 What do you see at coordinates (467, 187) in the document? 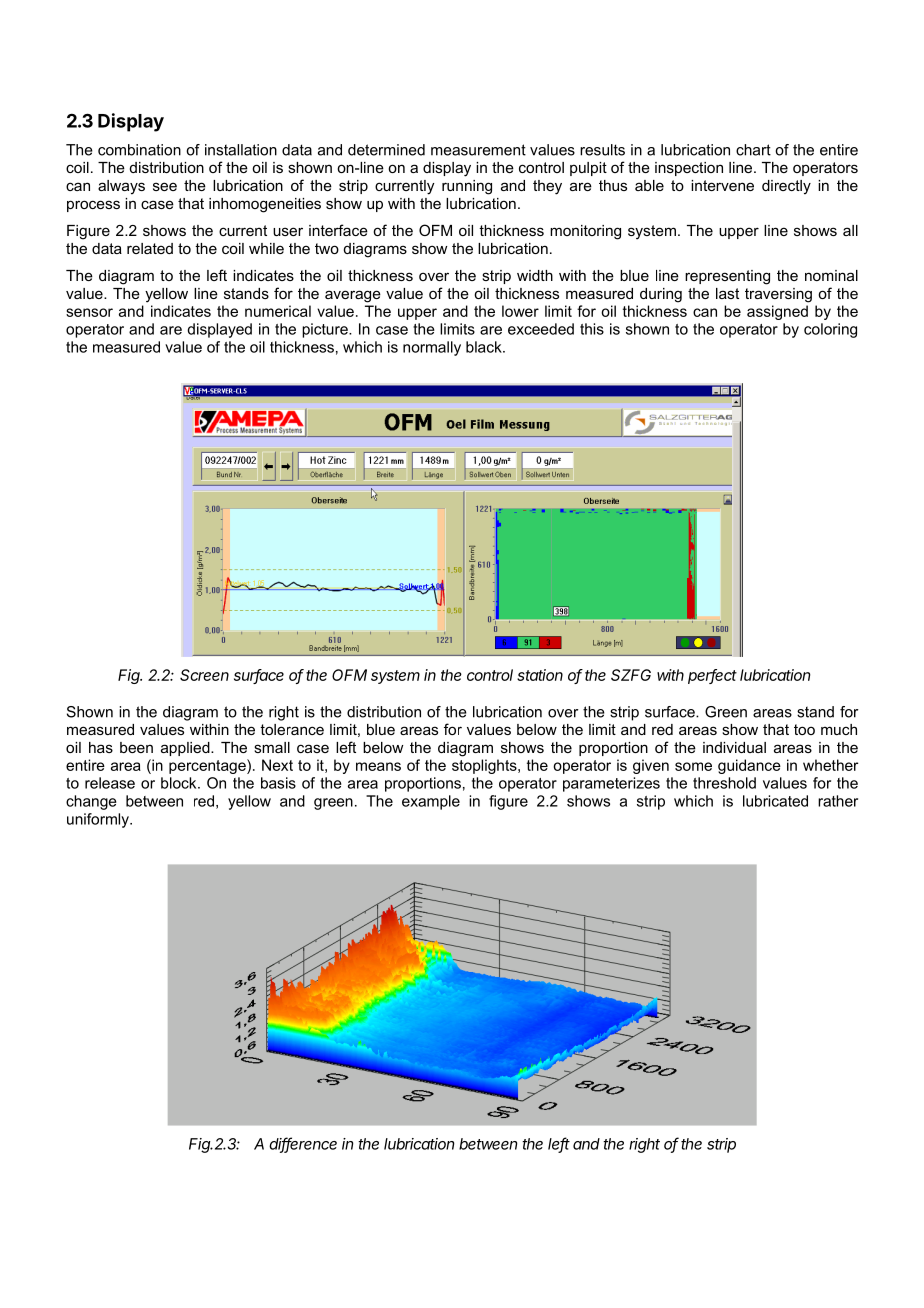
I see `running` at bounding box center [467, 187].
